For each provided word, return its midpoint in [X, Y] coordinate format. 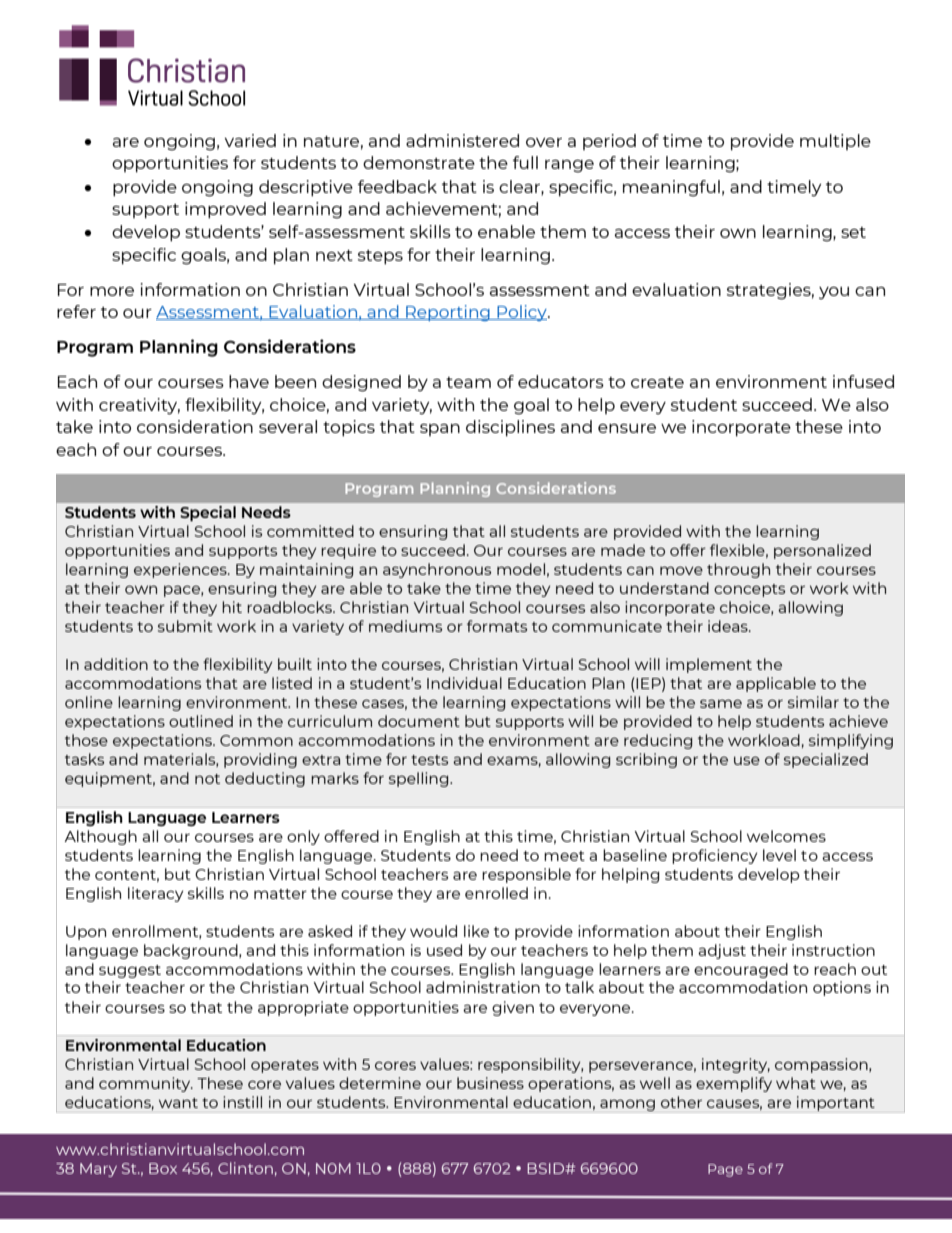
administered [462, 140]
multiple [835, 142]
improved [225, 210]
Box [163, 1168]
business [490, 1083]
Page [725, 1170]
